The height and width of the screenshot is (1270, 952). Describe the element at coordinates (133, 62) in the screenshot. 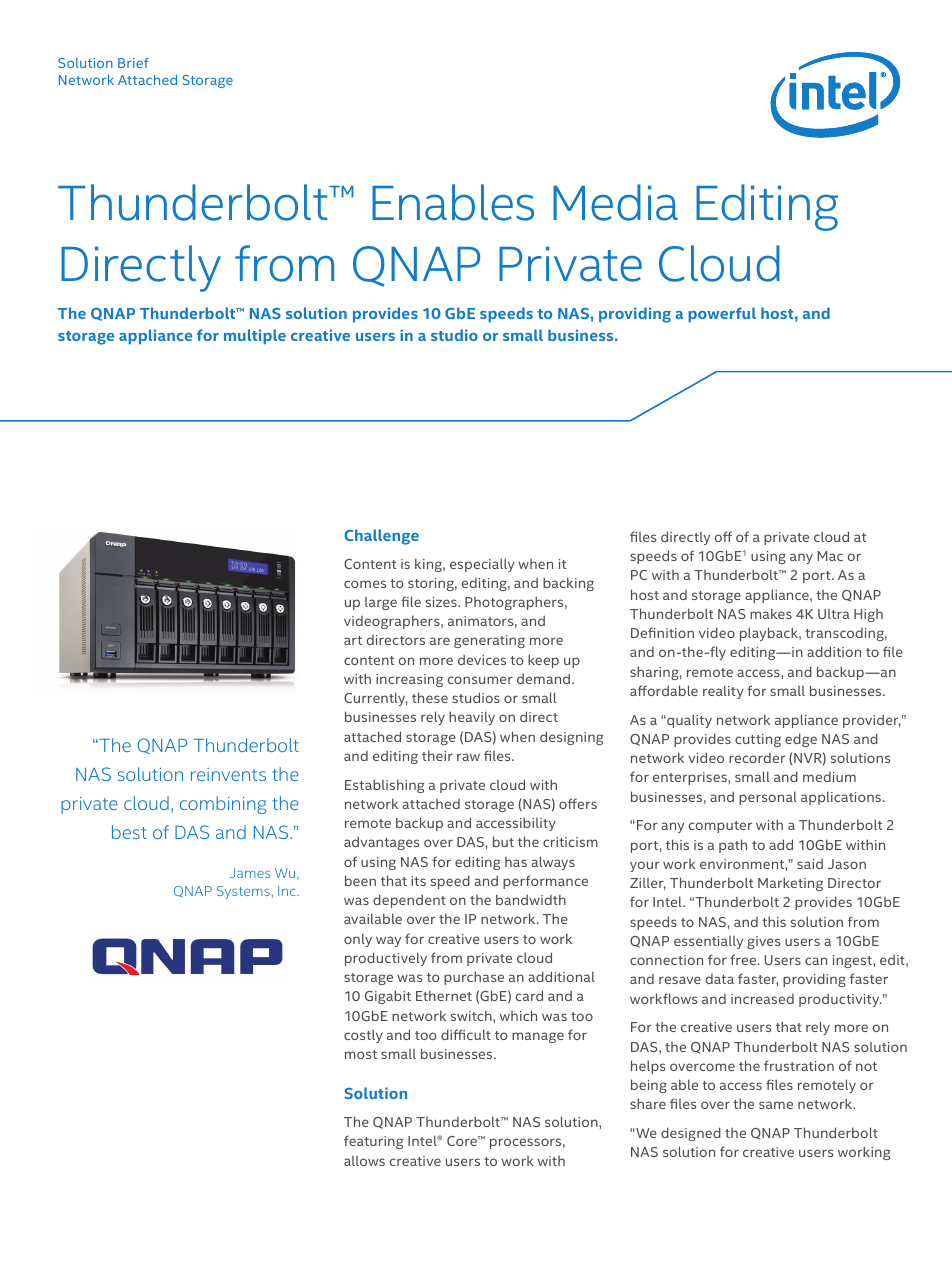

I see `Brief` at that location.
